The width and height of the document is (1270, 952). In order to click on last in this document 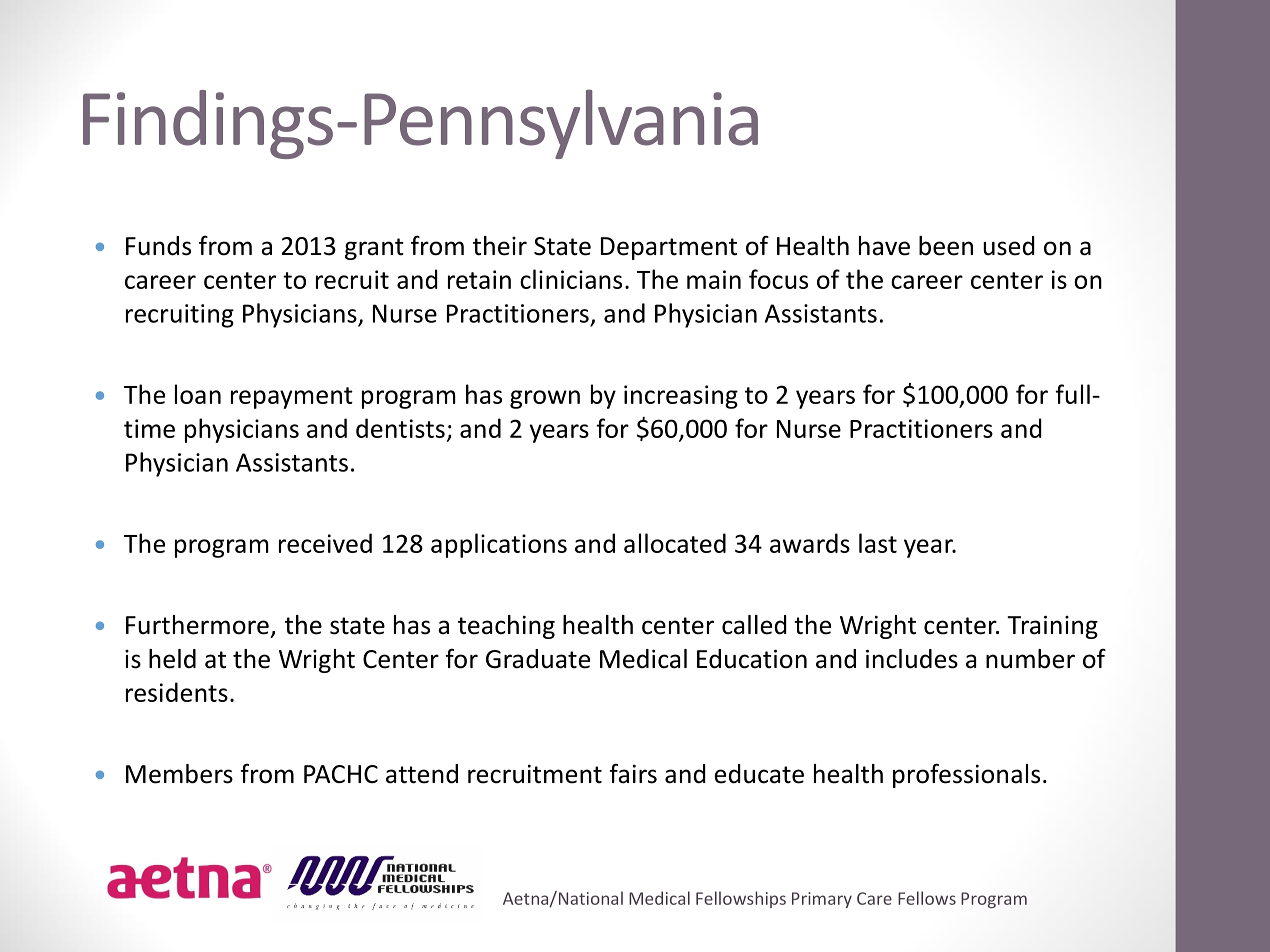, I will do `click(878, 543)`.
